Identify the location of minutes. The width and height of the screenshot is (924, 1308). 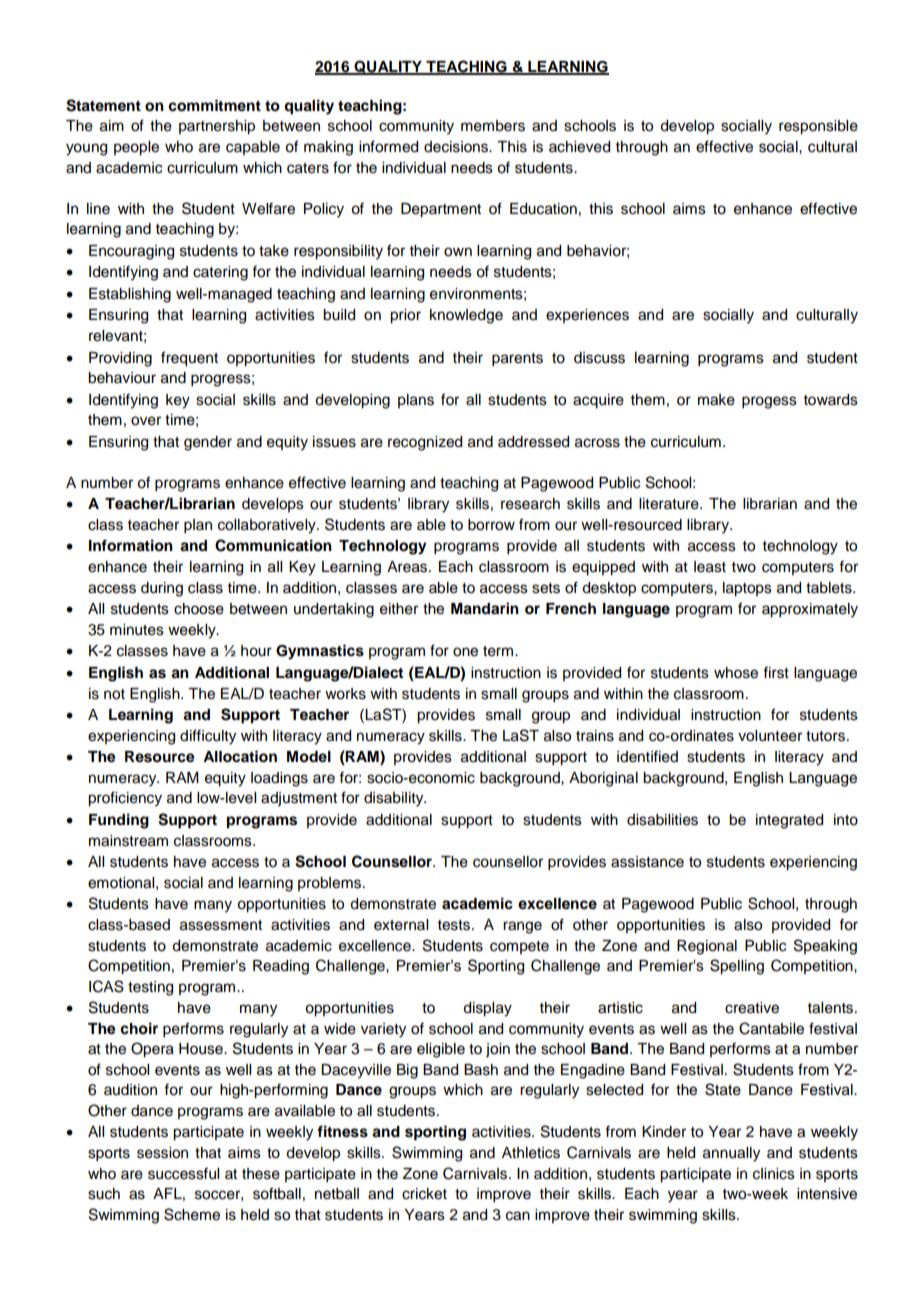
(137, 630).
